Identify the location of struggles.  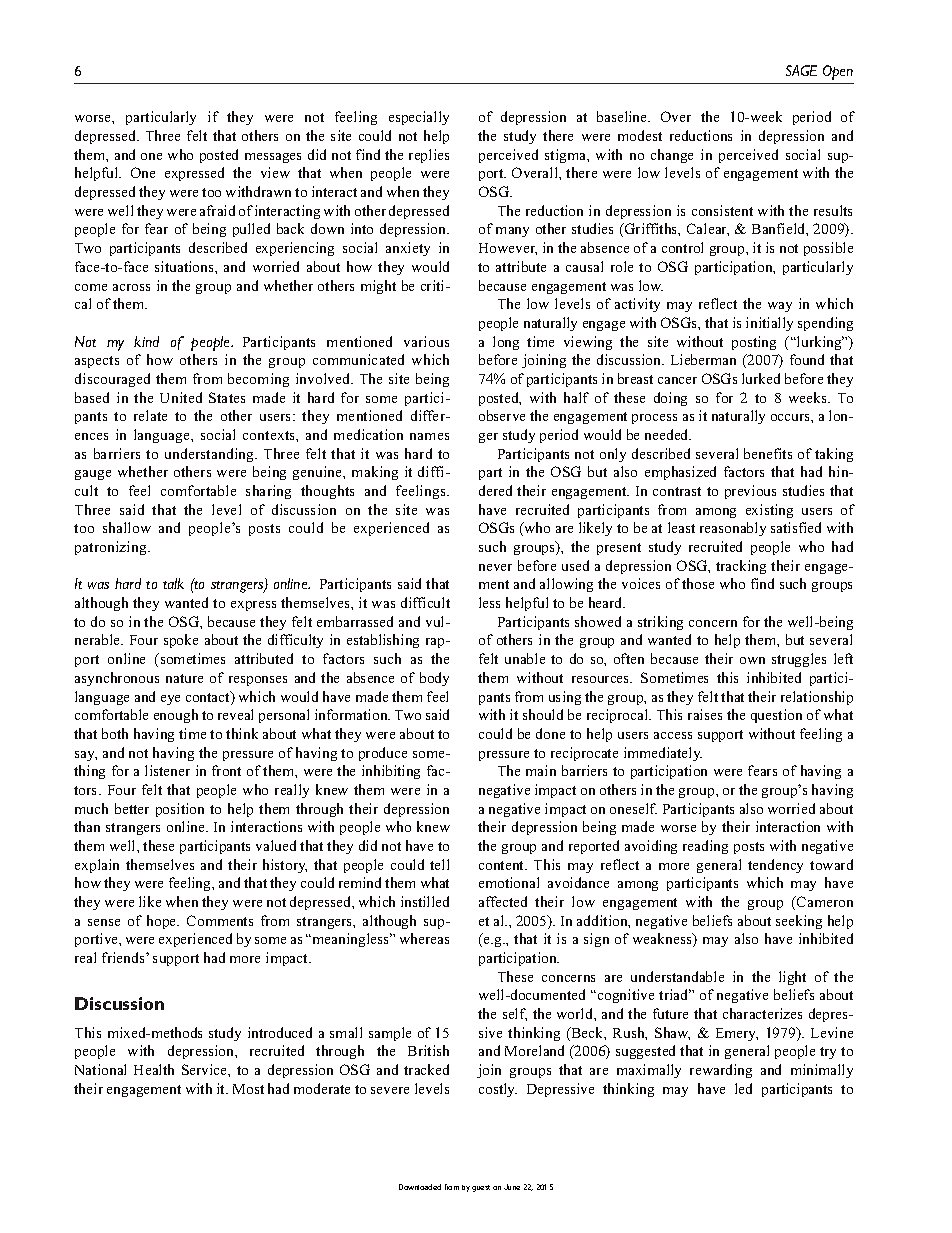
(799, 660).
